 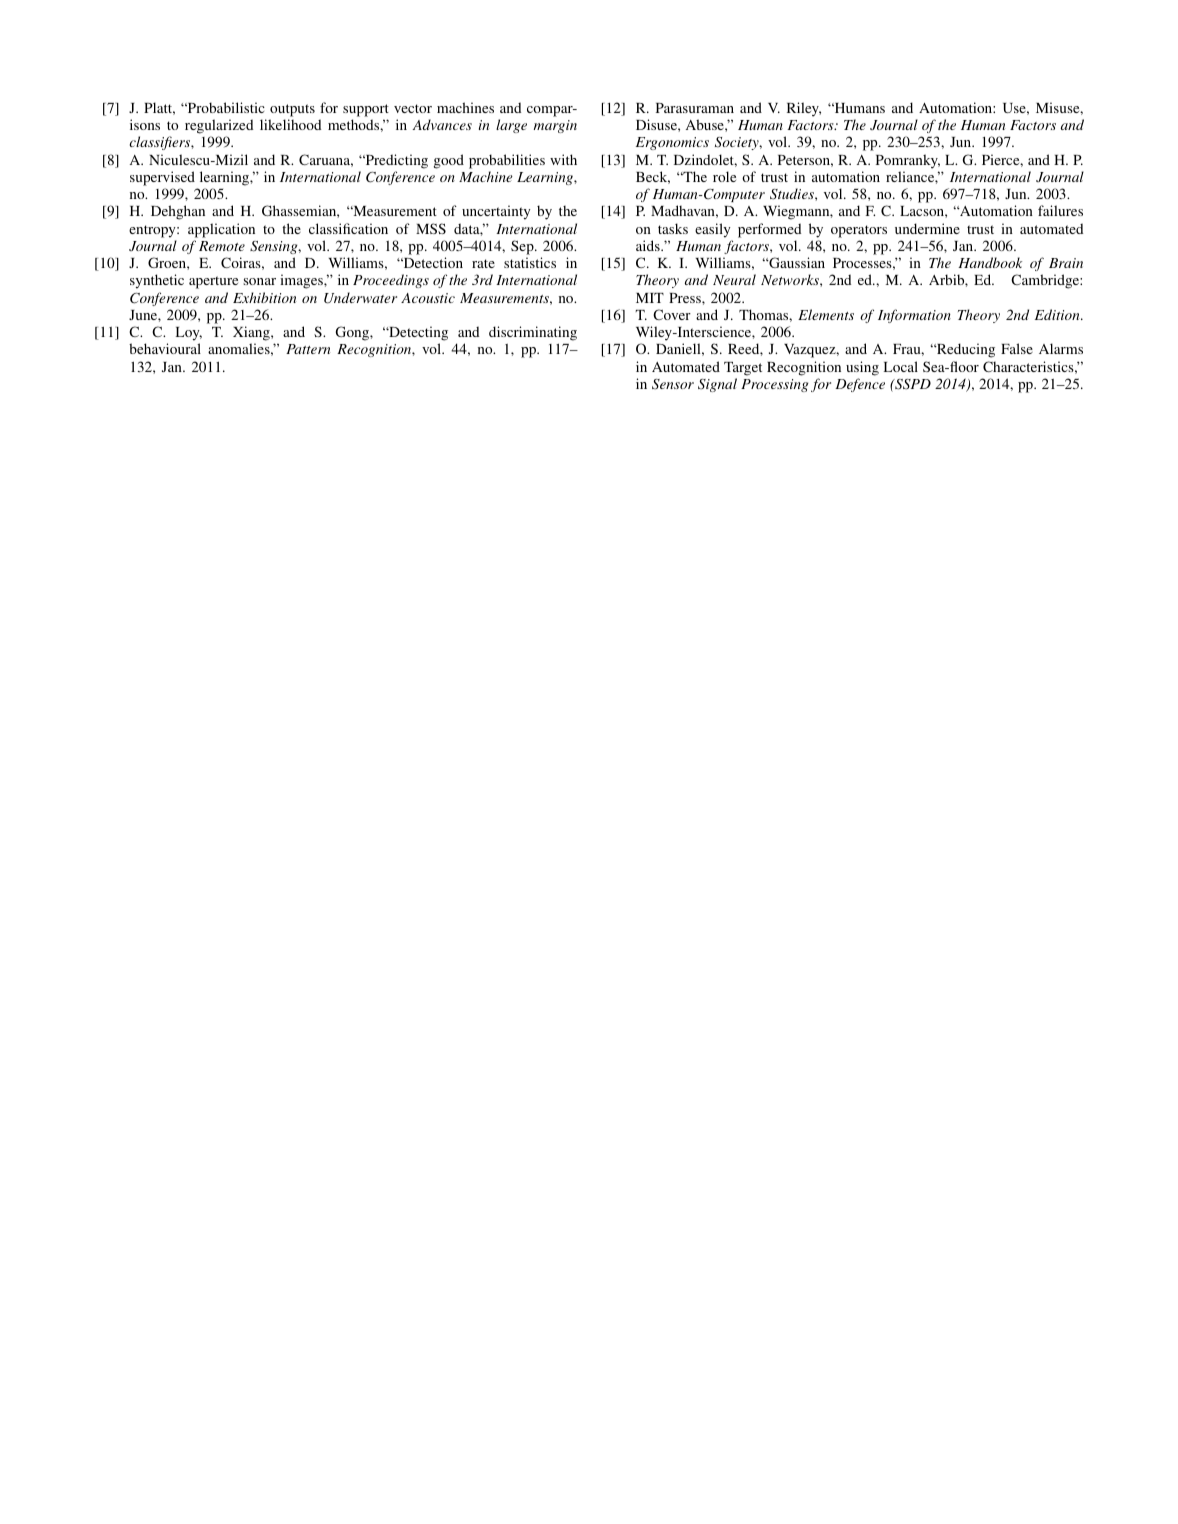 What do you see at coordinates (672, 143) in the screenshot?
I see `Ergonomics` at bounding box center [672, 143].
